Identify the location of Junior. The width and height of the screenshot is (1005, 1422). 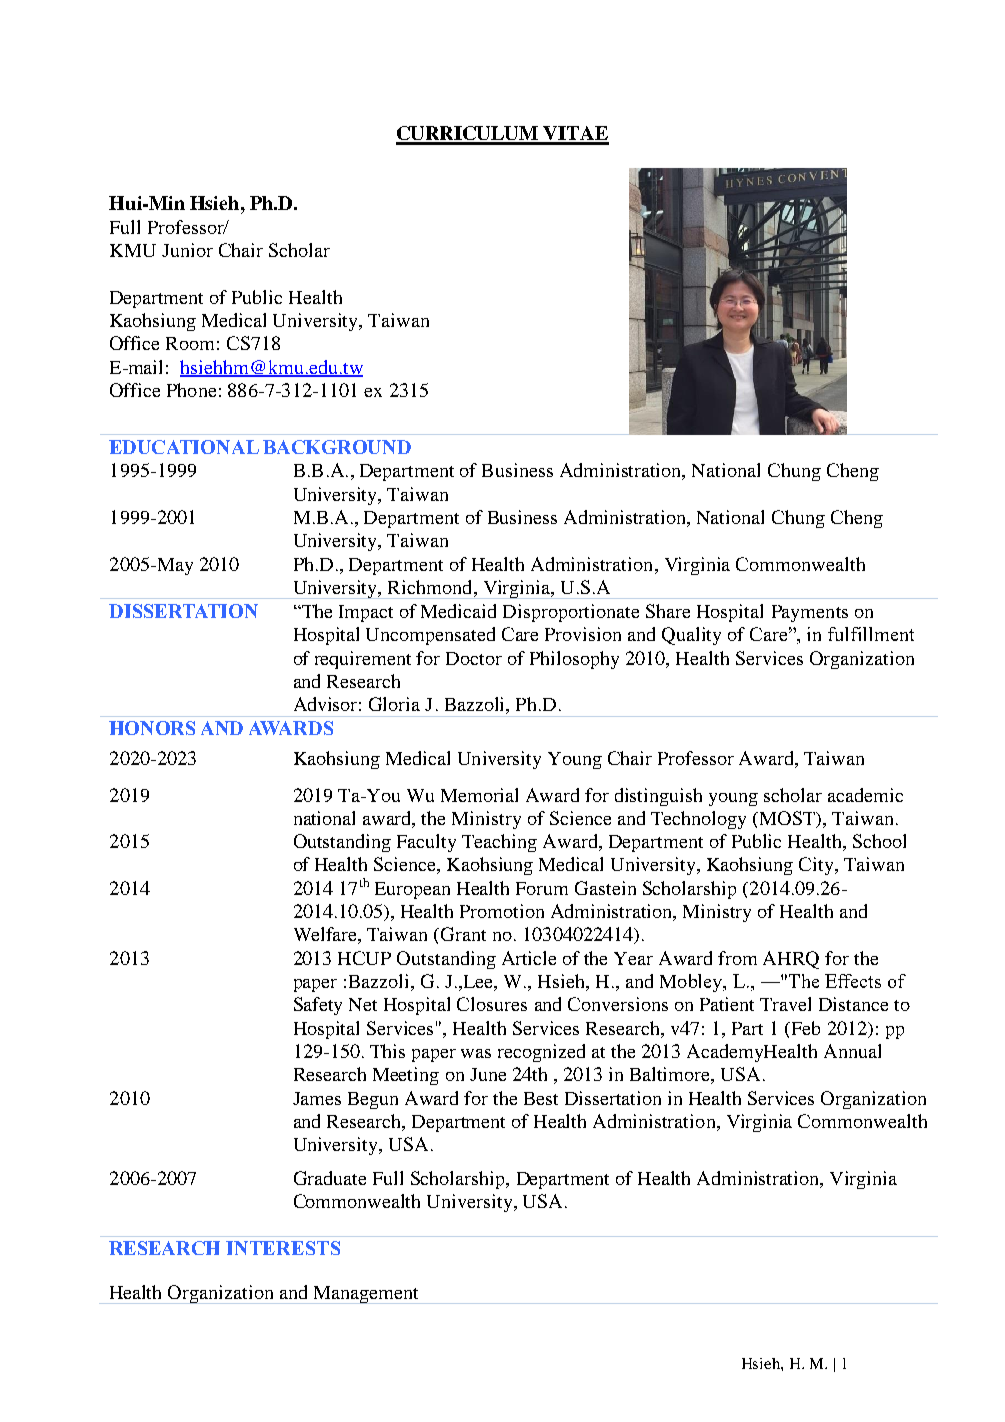
(187, 250).
